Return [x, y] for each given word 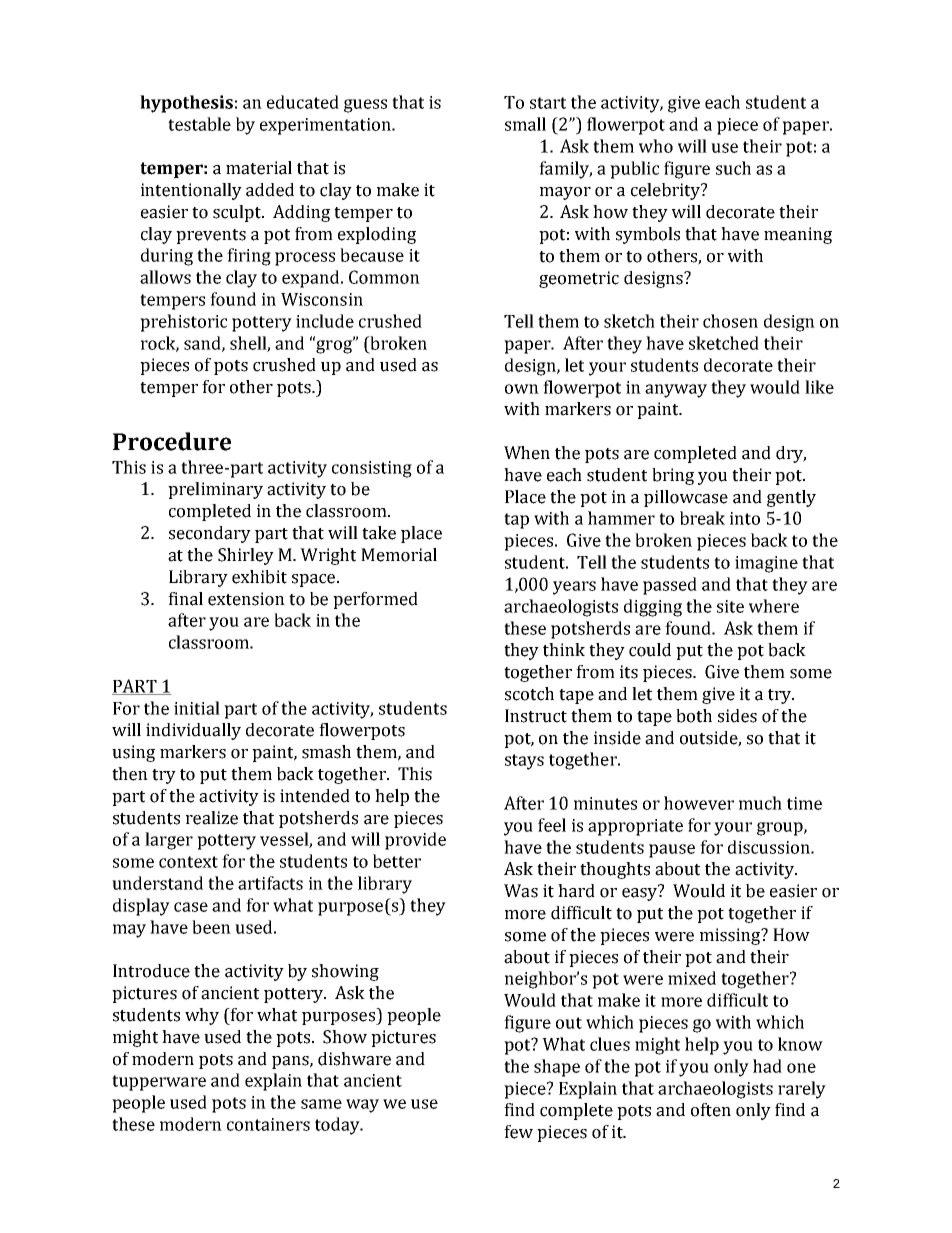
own [522, 389]
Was [521, 891]
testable [199, 124]
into [745, 518]
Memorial [399, 555]
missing [731, 936]
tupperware [159, 1083]
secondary [210, 534]
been [211, 927]
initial [197, 708]
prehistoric [183, 323]
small [525, 124]
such [733, 168]
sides [737, 716]
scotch [529, 694]
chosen [730, 321]
